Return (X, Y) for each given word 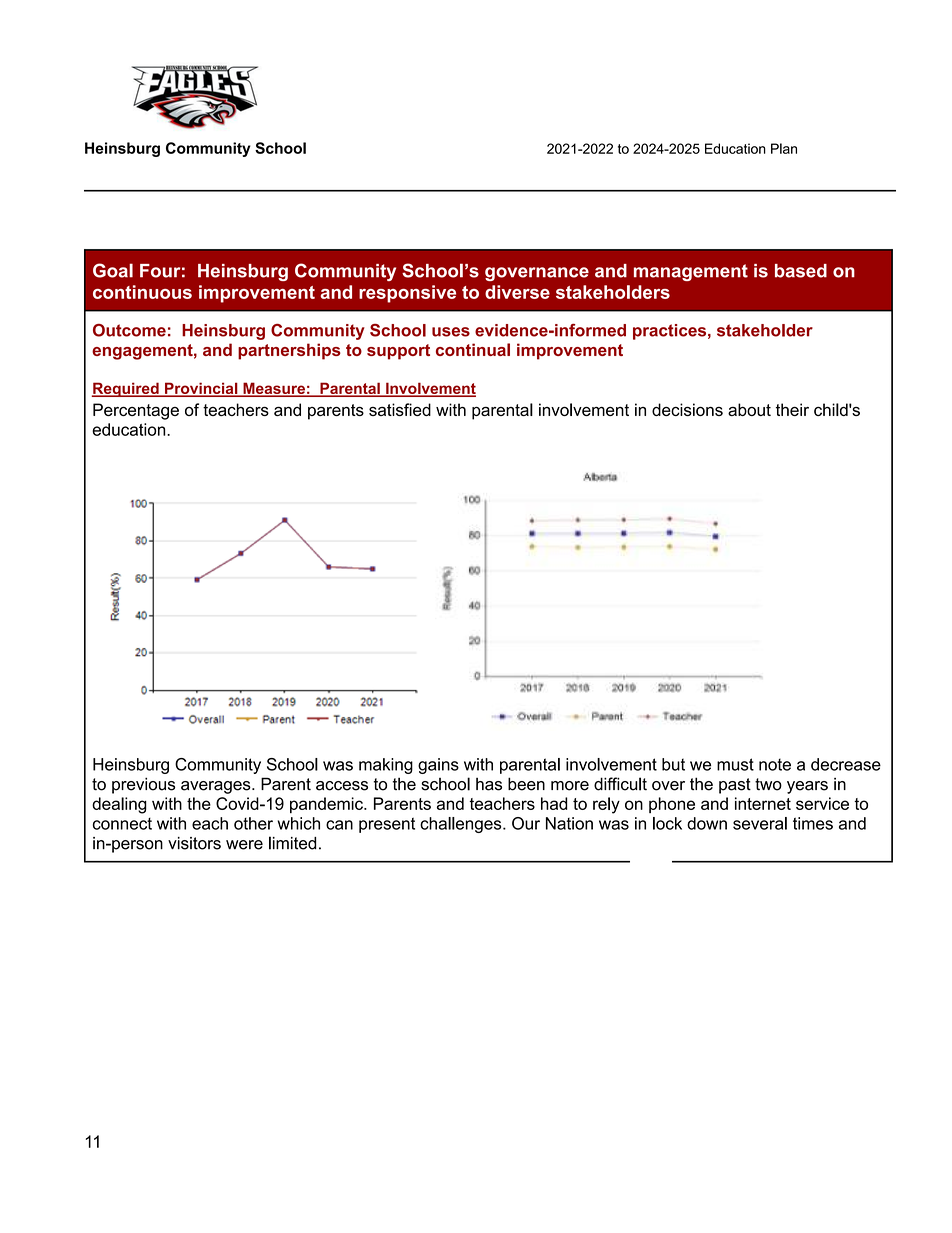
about (749, 409)
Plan (784, 148)
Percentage (136, 411)
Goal (113, 270)
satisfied (400, 409)
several (760, 823)
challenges (462, 825)
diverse (517, 292)
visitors (194, 843)
